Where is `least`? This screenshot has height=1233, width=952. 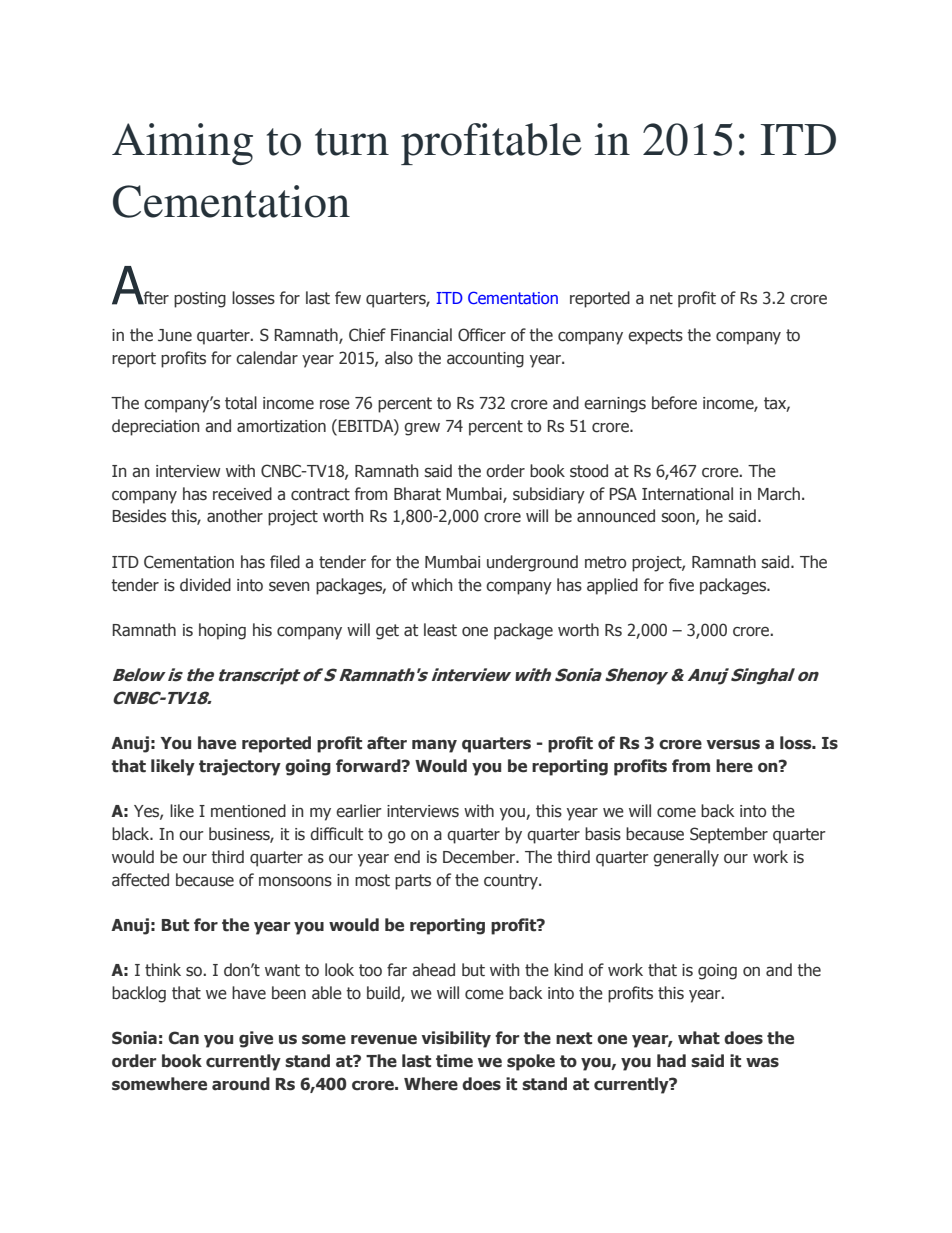
least is located at coordinates (440, 630).
